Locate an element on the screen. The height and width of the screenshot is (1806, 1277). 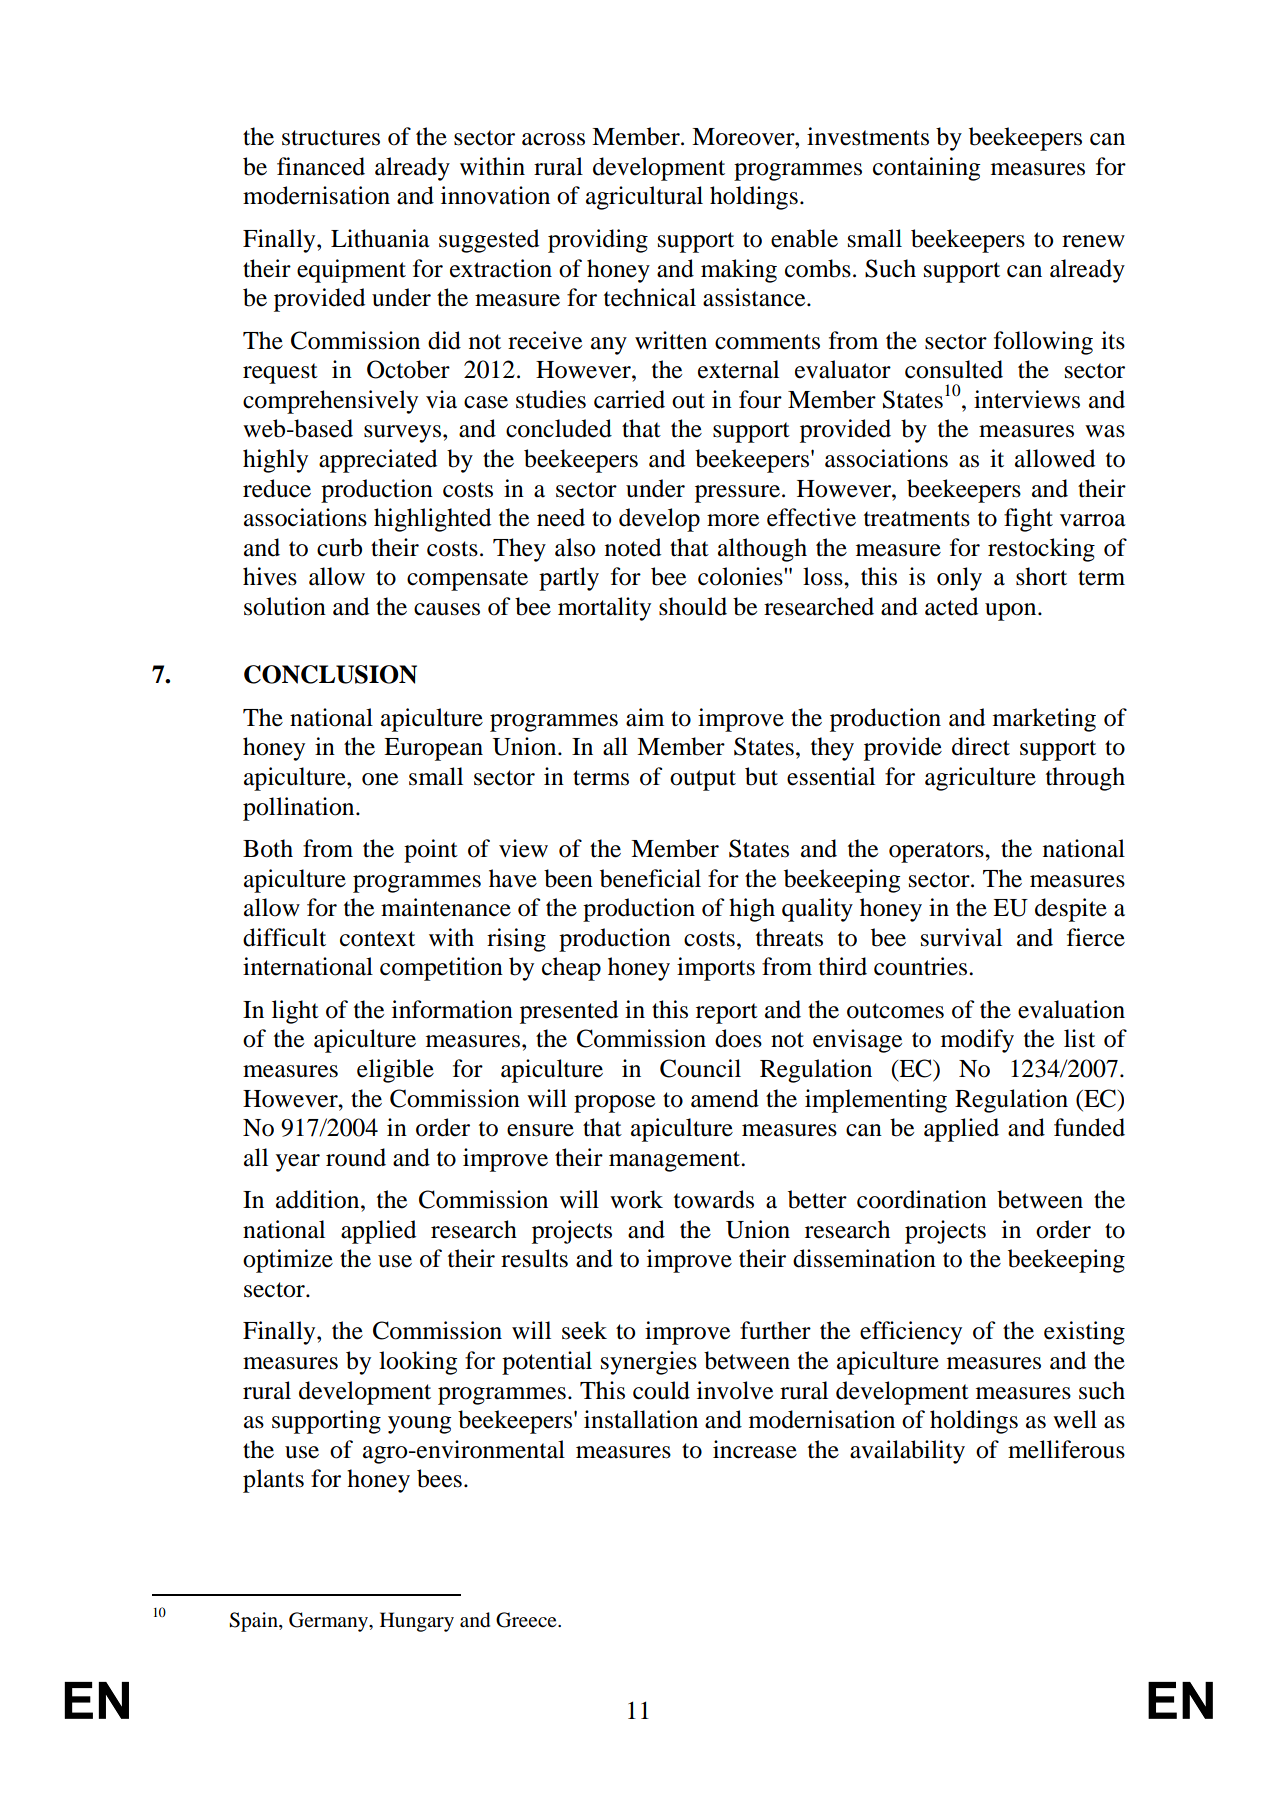
upon is located at coordinates (1012, 612).
